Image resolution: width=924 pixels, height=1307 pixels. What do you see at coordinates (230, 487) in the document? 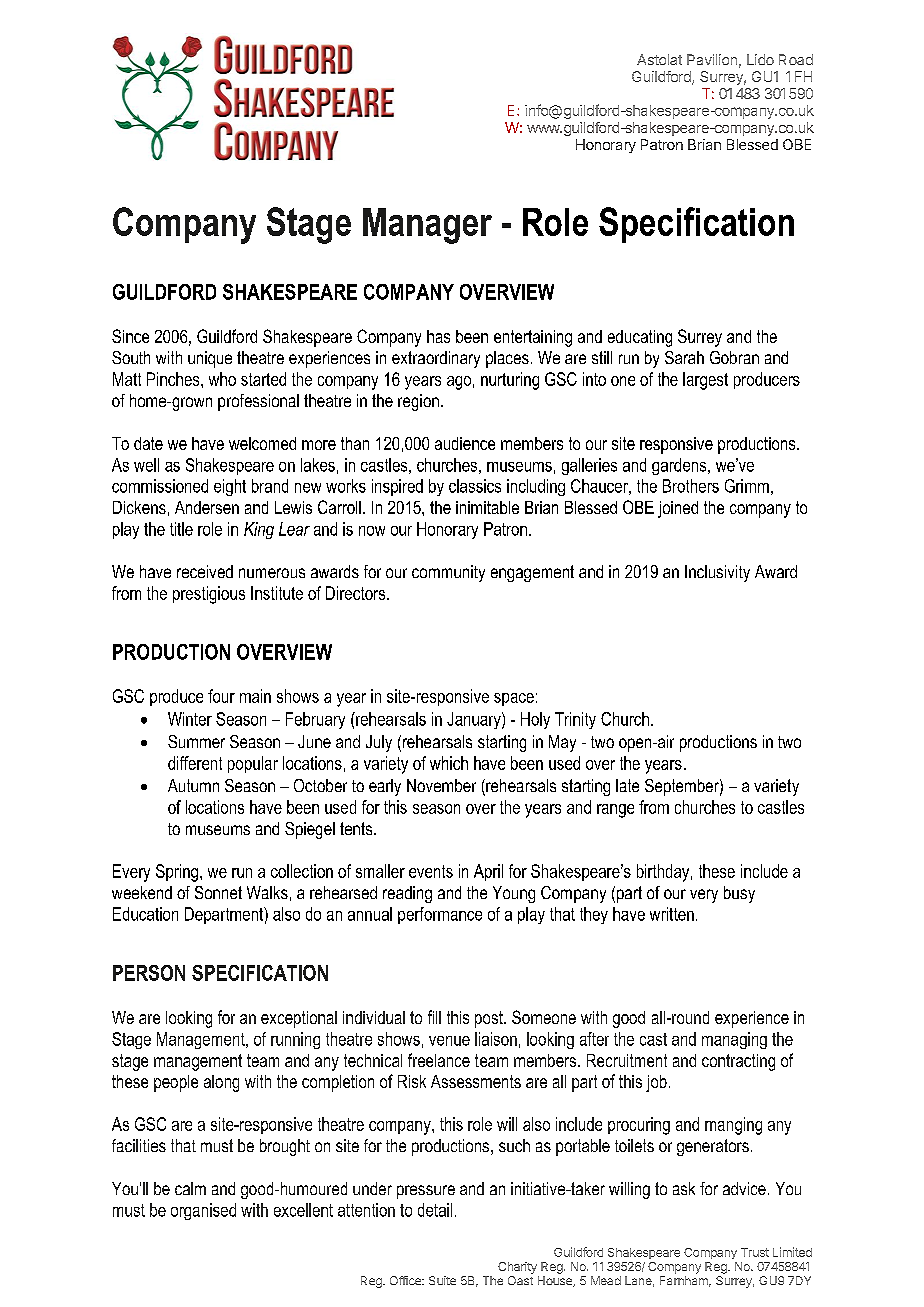
I see `eight` at bounding box center [230, 487].
